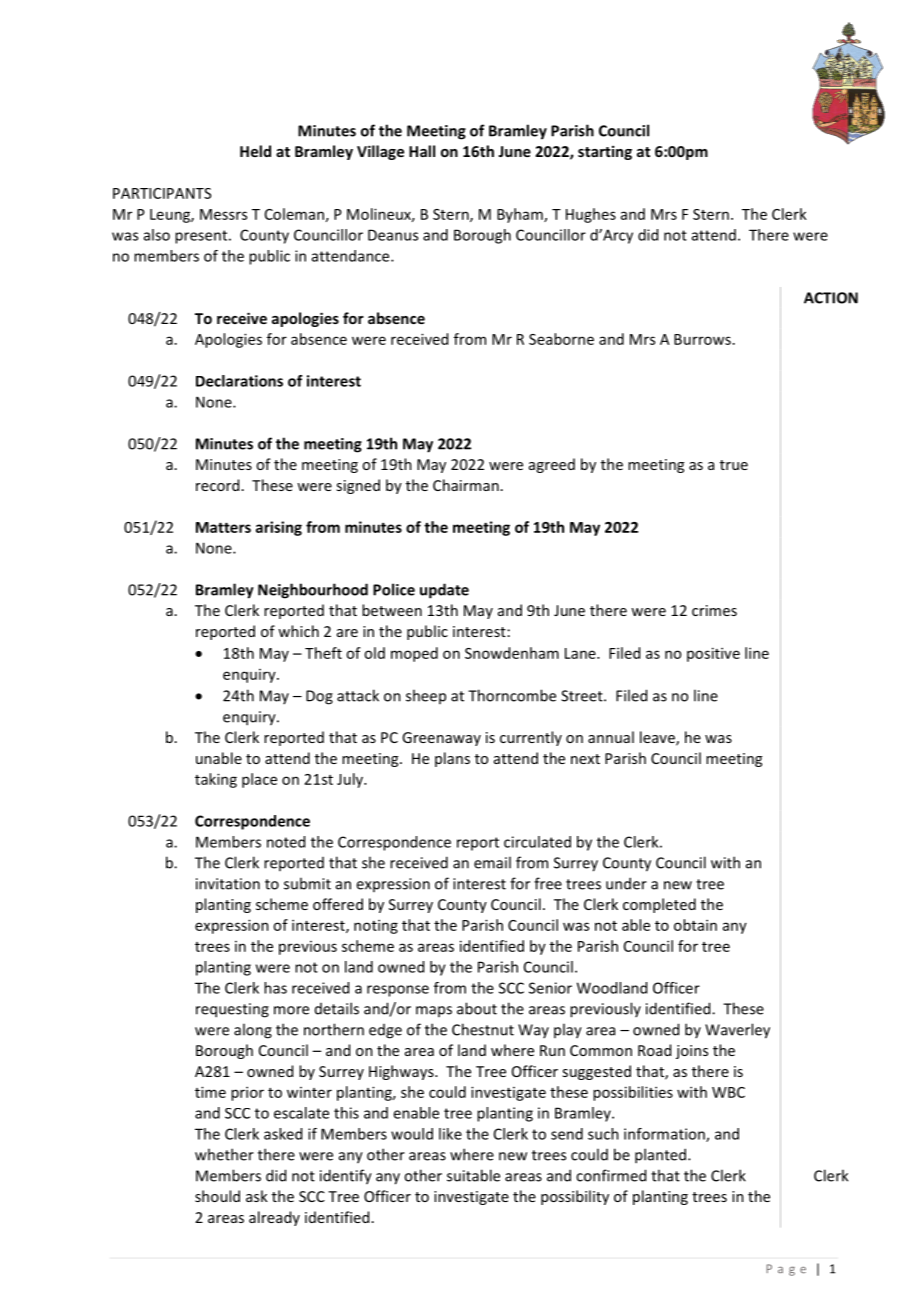 This screenshot has width=924, height=1308. Describe the element at coordinates (734, 465) in the screenshot. I see `true` at that location.
